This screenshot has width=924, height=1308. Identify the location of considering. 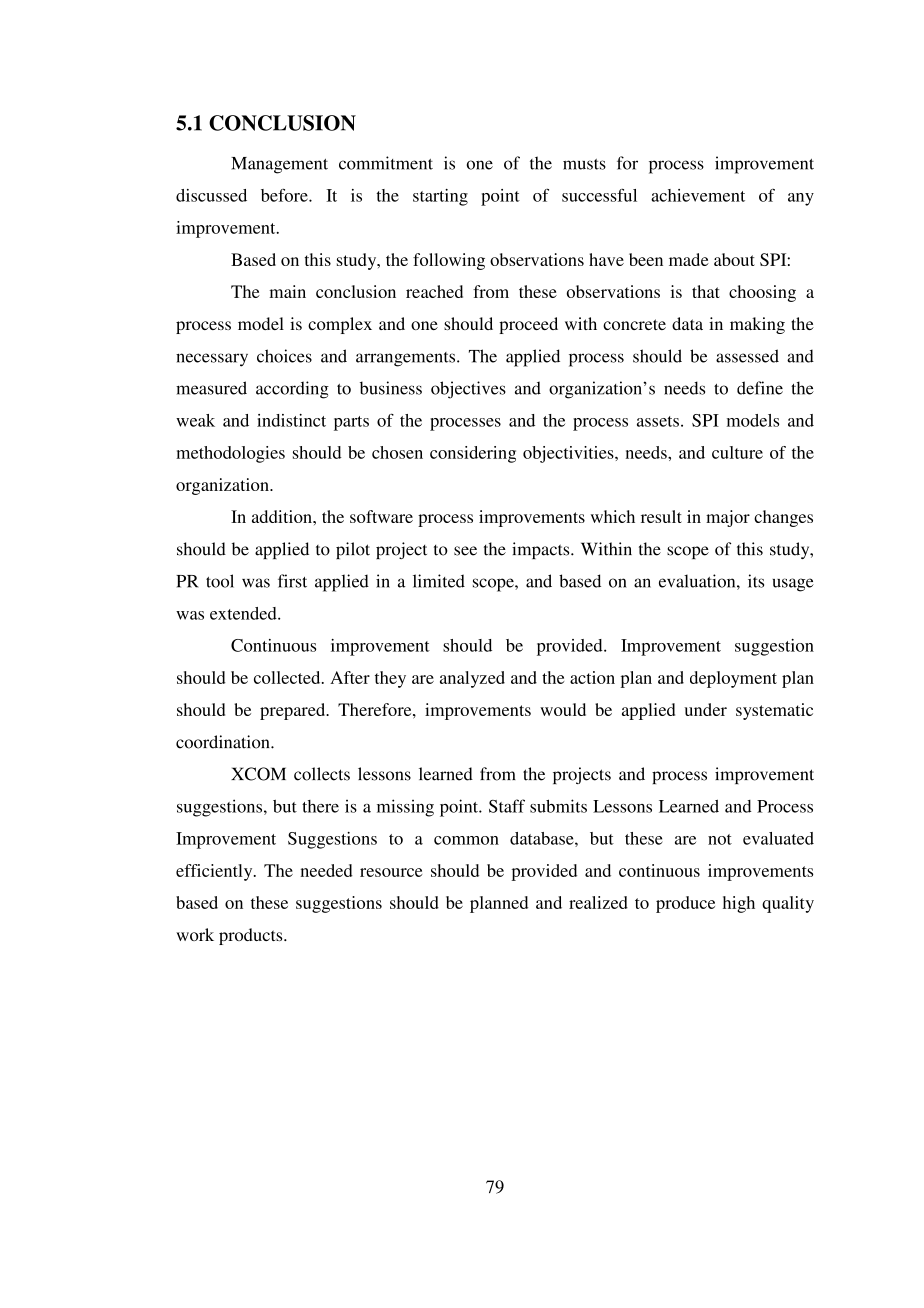
(473, 454).
